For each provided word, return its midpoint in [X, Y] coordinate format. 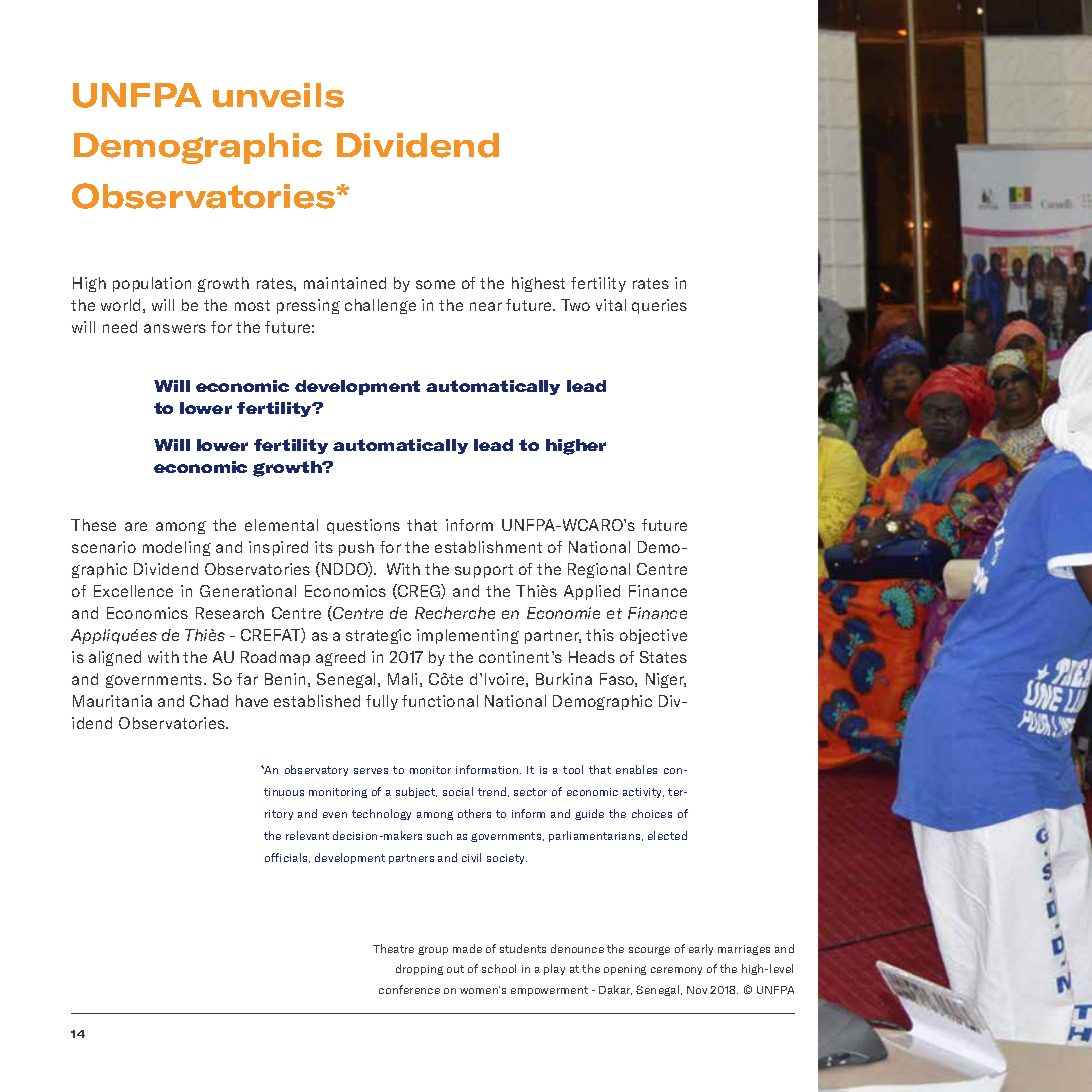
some [435, 284]
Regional [599, 570]
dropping [419, 969]
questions [363, 526]
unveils [278, 95]
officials [287, 858]
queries [659, 306]
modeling [177, 548]
